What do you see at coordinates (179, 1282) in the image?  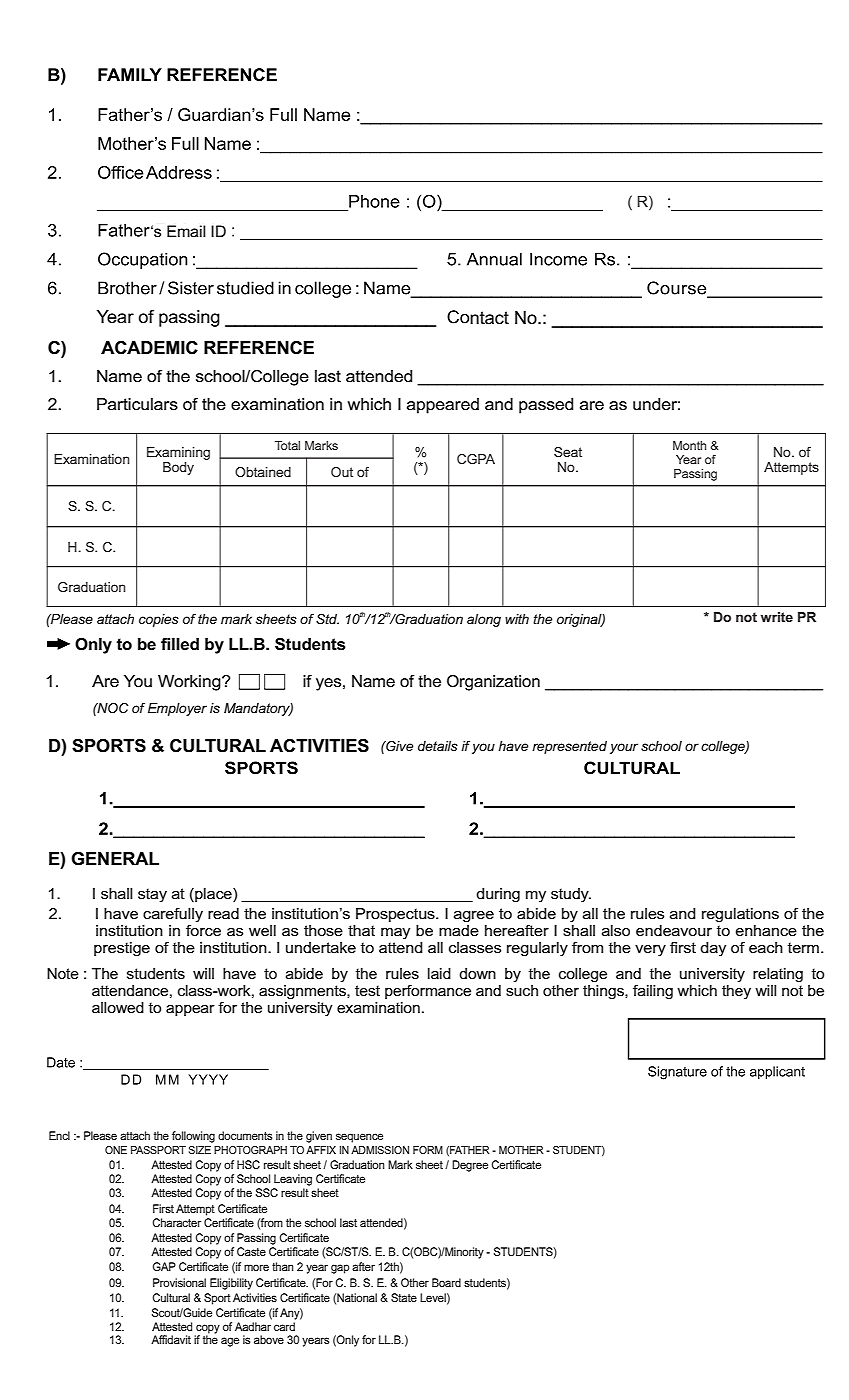 I see `Provisional` at bounding box center [179, 1282].
